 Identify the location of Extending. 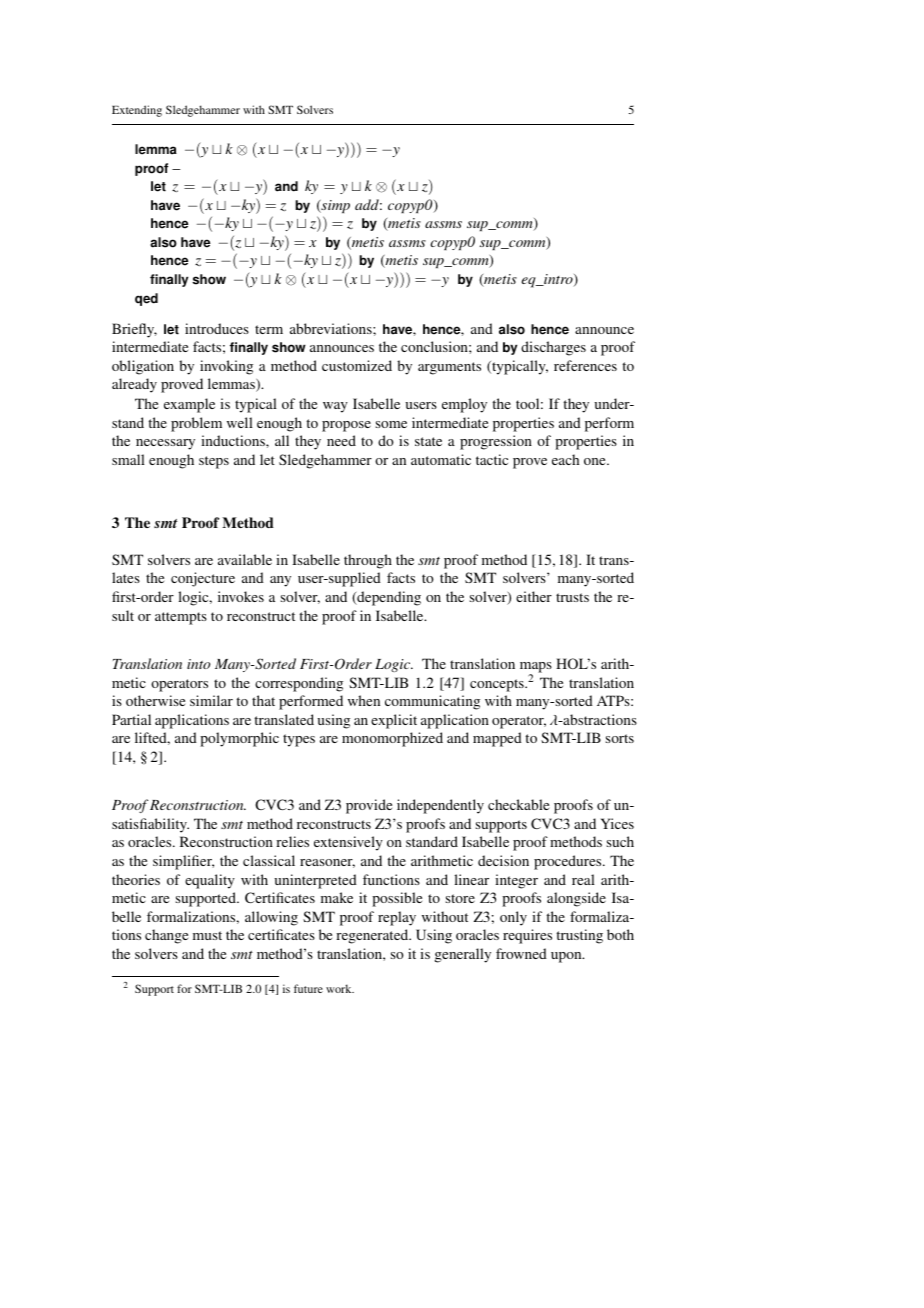
(137, 111).
